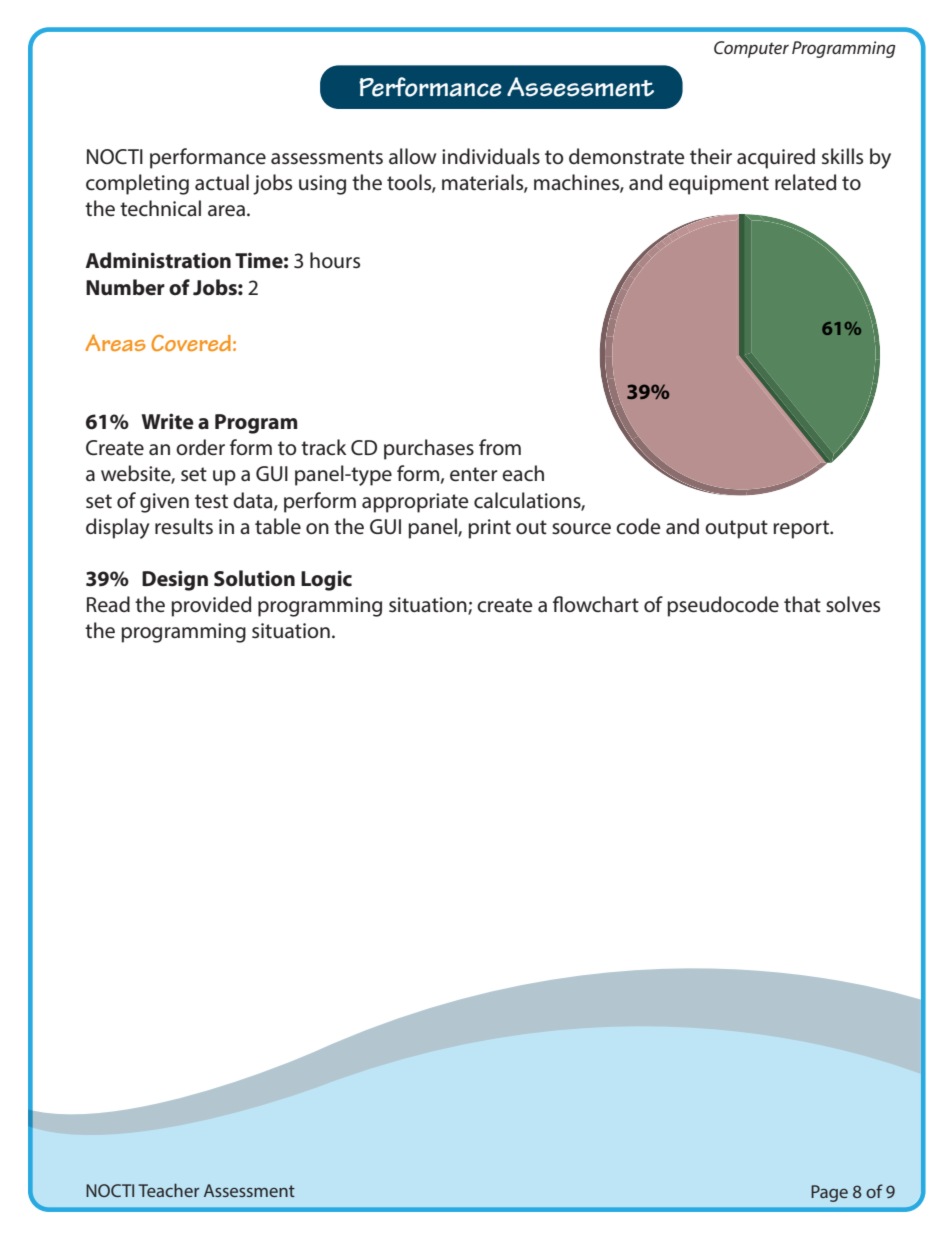  I want to click on provided, so click(211, 606).
